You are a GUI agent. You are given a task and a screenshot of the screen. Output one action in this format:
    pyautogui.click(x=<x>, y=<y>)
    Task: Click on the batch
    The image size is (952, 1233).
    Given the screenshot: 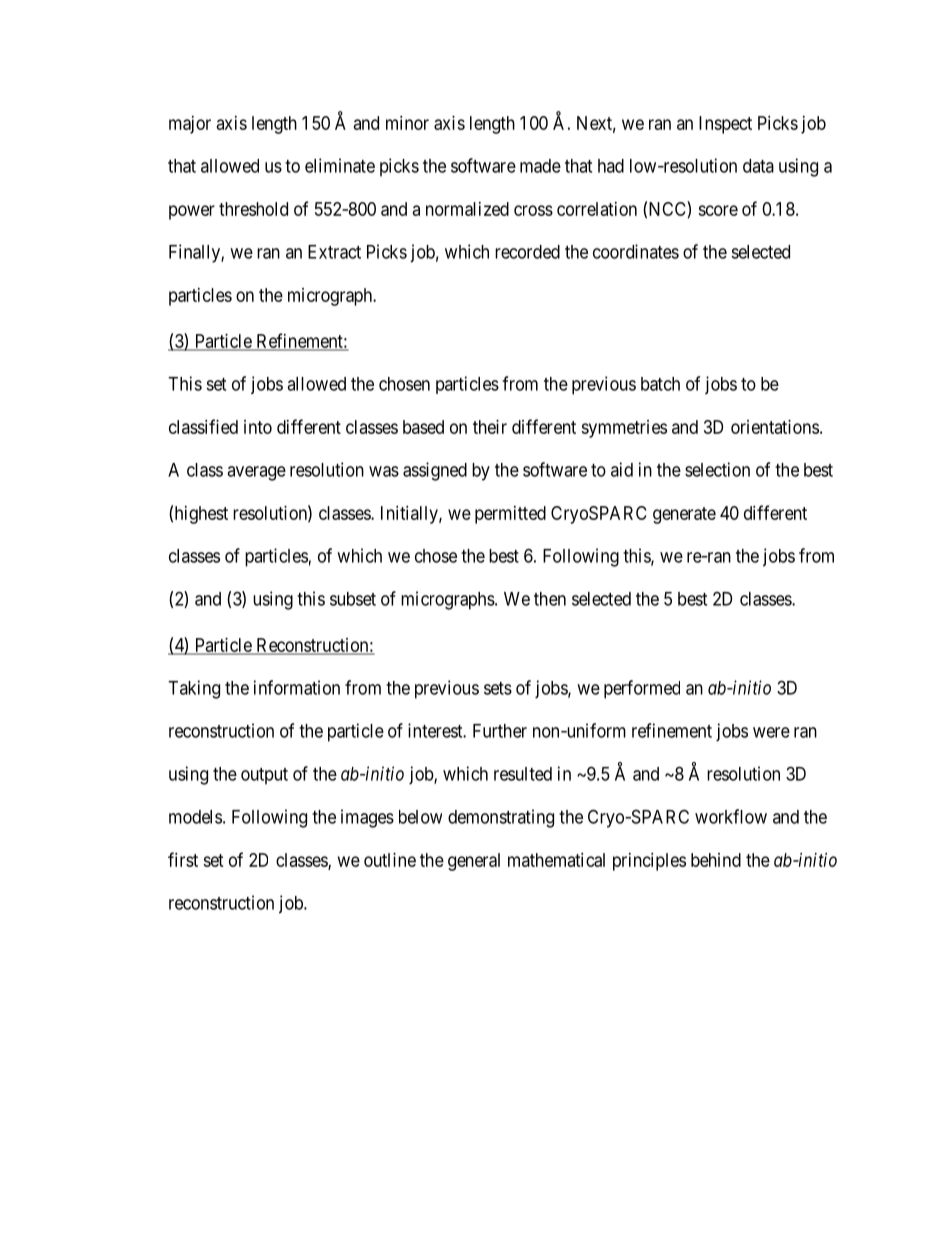 What is the action you would take?
    pyautogui.click(x=660, y=384)
